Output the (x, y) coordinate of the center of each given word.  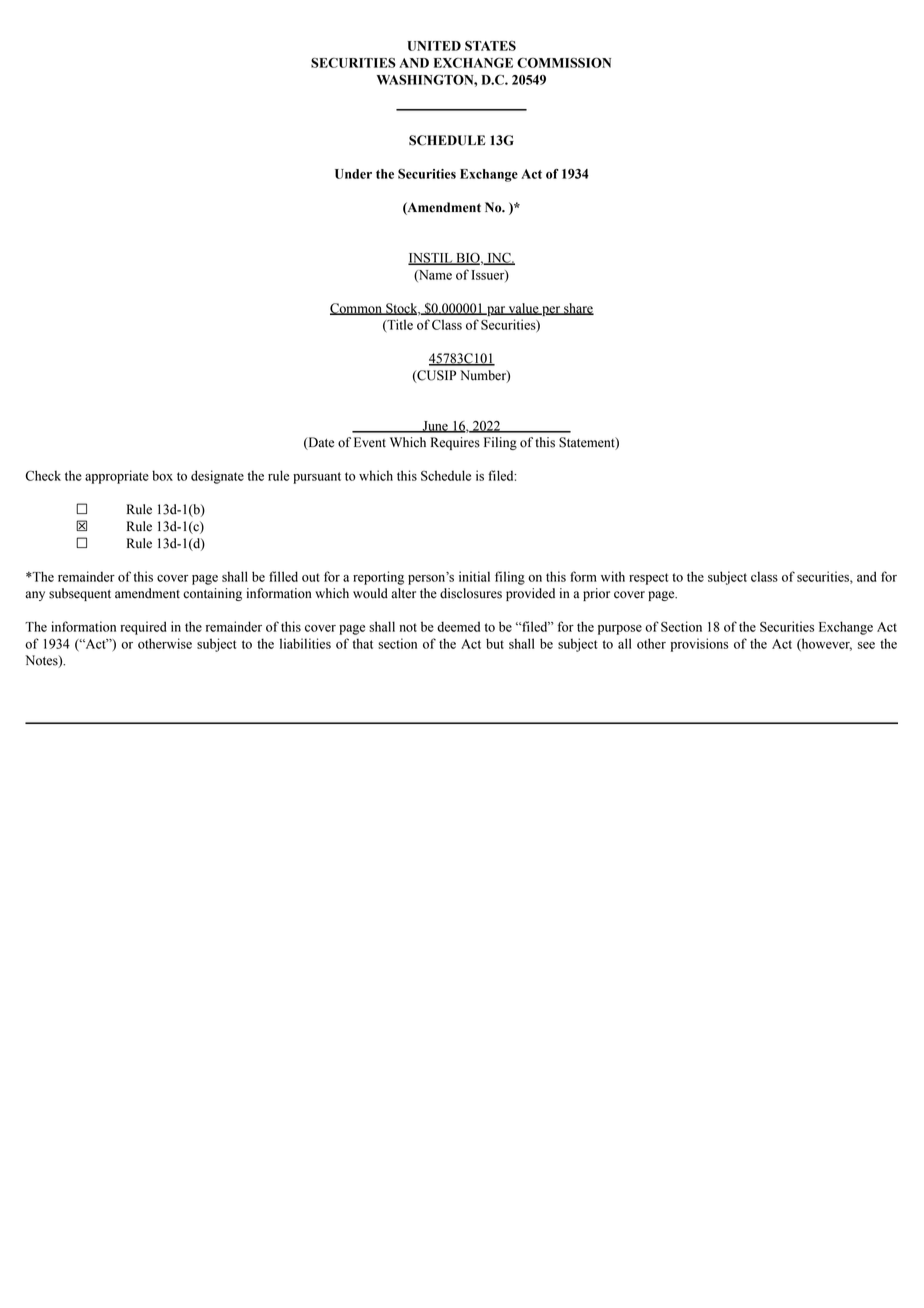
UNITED (434, 46)
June (435, 427)
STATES (490, 46)
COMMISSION (564, 62)
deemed (458, 626)
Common (357, 309)
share (578, 309)
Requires (455, 443)
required (143, 628)
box (162, 475)
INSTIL (431, 258)
